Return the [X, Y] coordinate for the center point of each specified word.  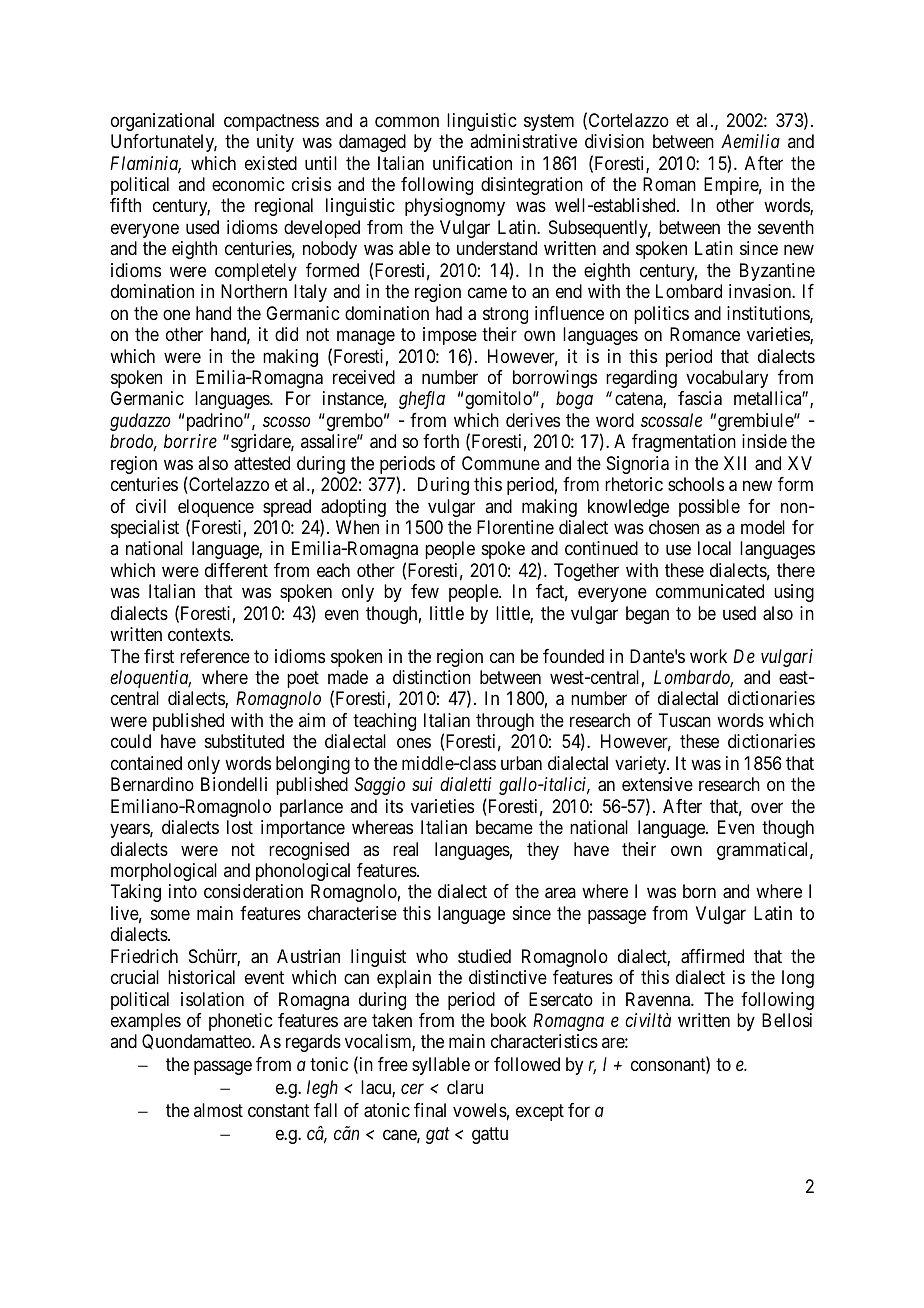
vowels [480, 1110]
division [614, 141]
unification [472, 163]
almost [218, 1110]
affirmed [712, 956]
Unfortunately [164, 143]
